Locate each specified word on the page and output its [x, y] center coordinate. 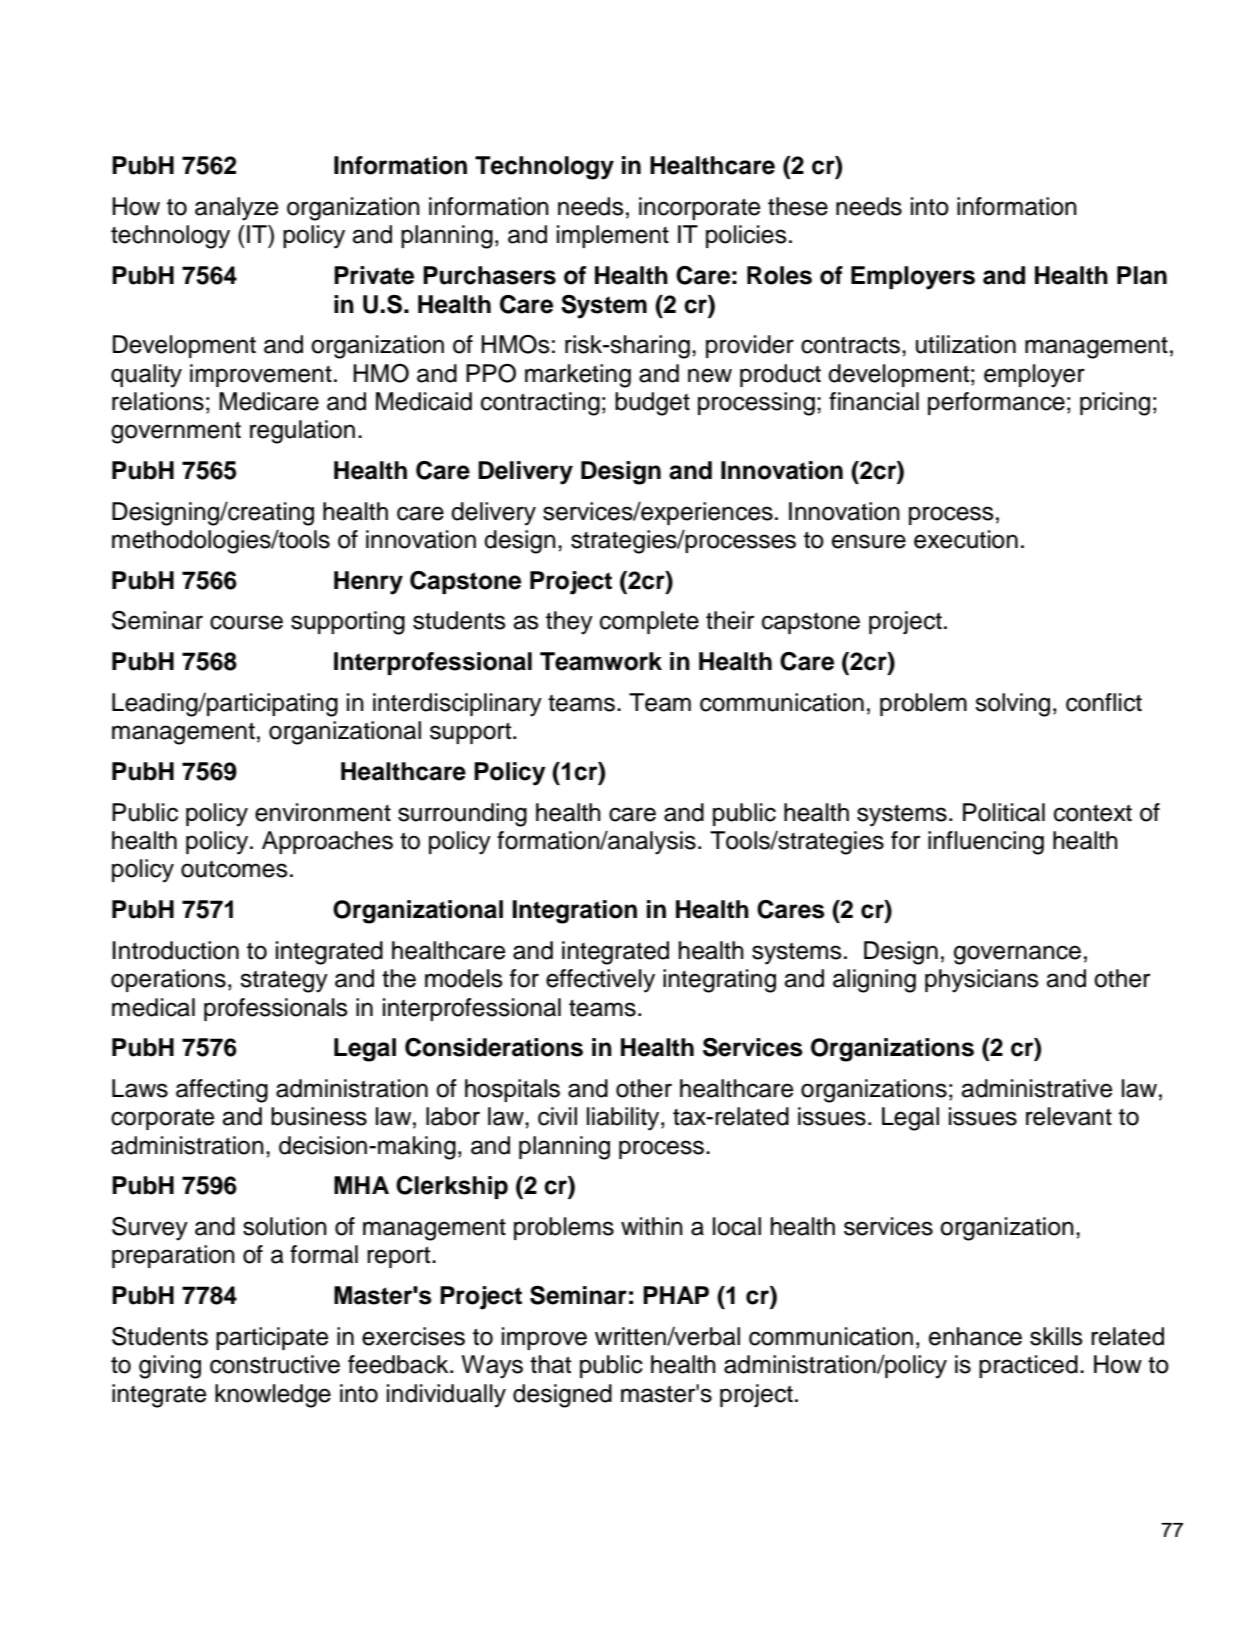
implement [613, 236]
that [550, 1364]
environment [323, 812]
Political [1004, 812]
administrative [1036, 1088]
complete [649, 622]
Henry [368, 583]
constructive [275, 1364]
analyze [236, 209]
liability [624, 1119]
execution [966, 539]
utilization [966, 344]
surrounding [462, 815]
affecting [222, 1091]
